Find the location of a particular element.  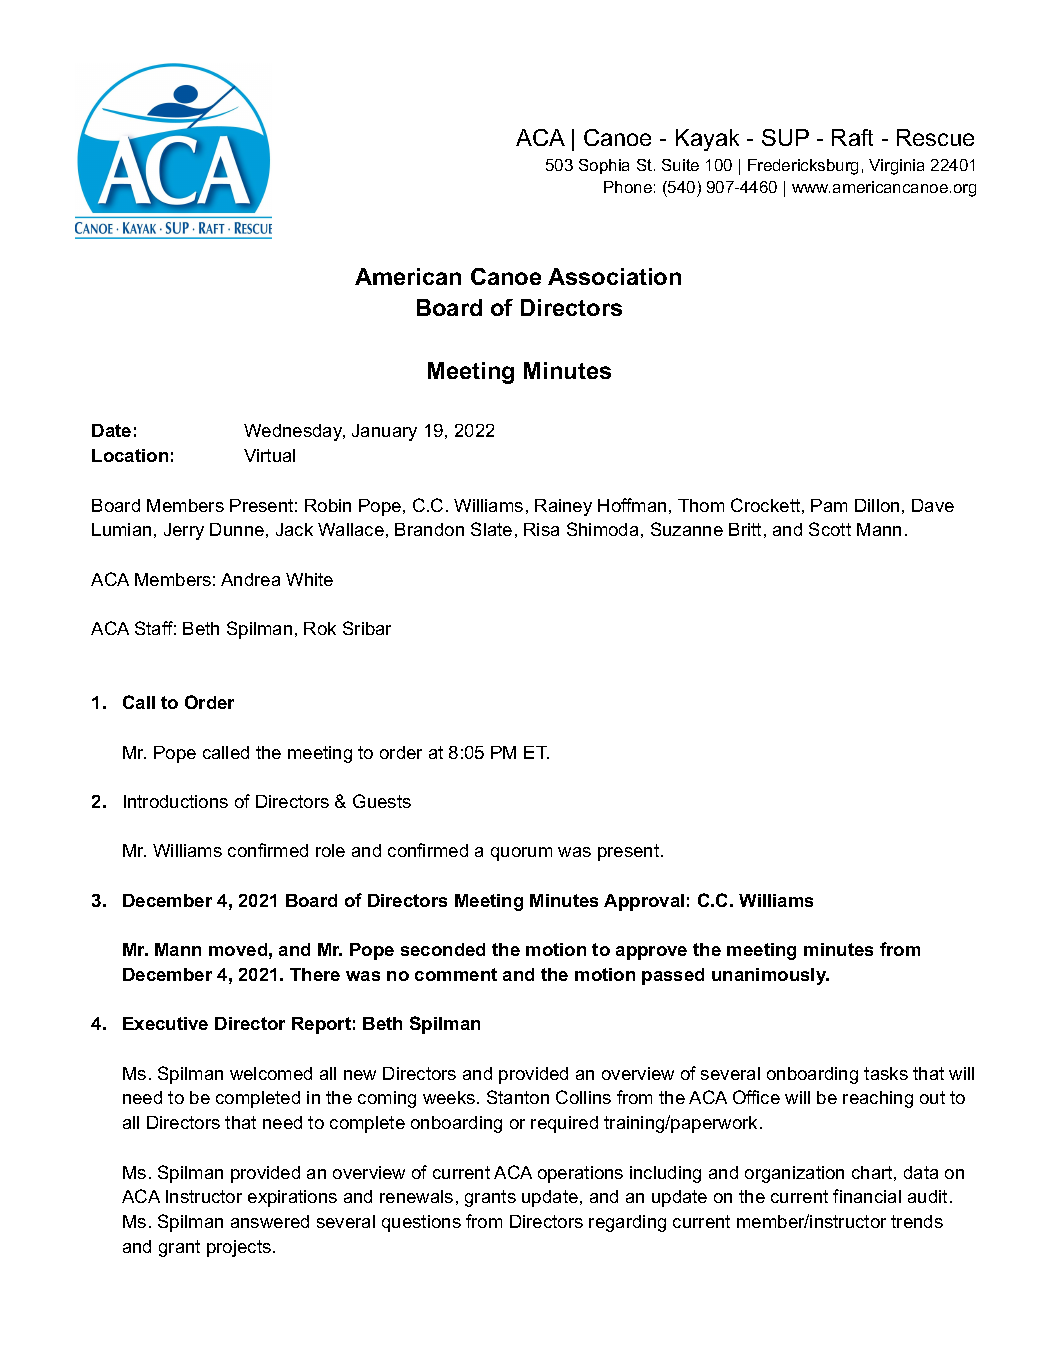

Raft is located at coordinates (852, 137).
